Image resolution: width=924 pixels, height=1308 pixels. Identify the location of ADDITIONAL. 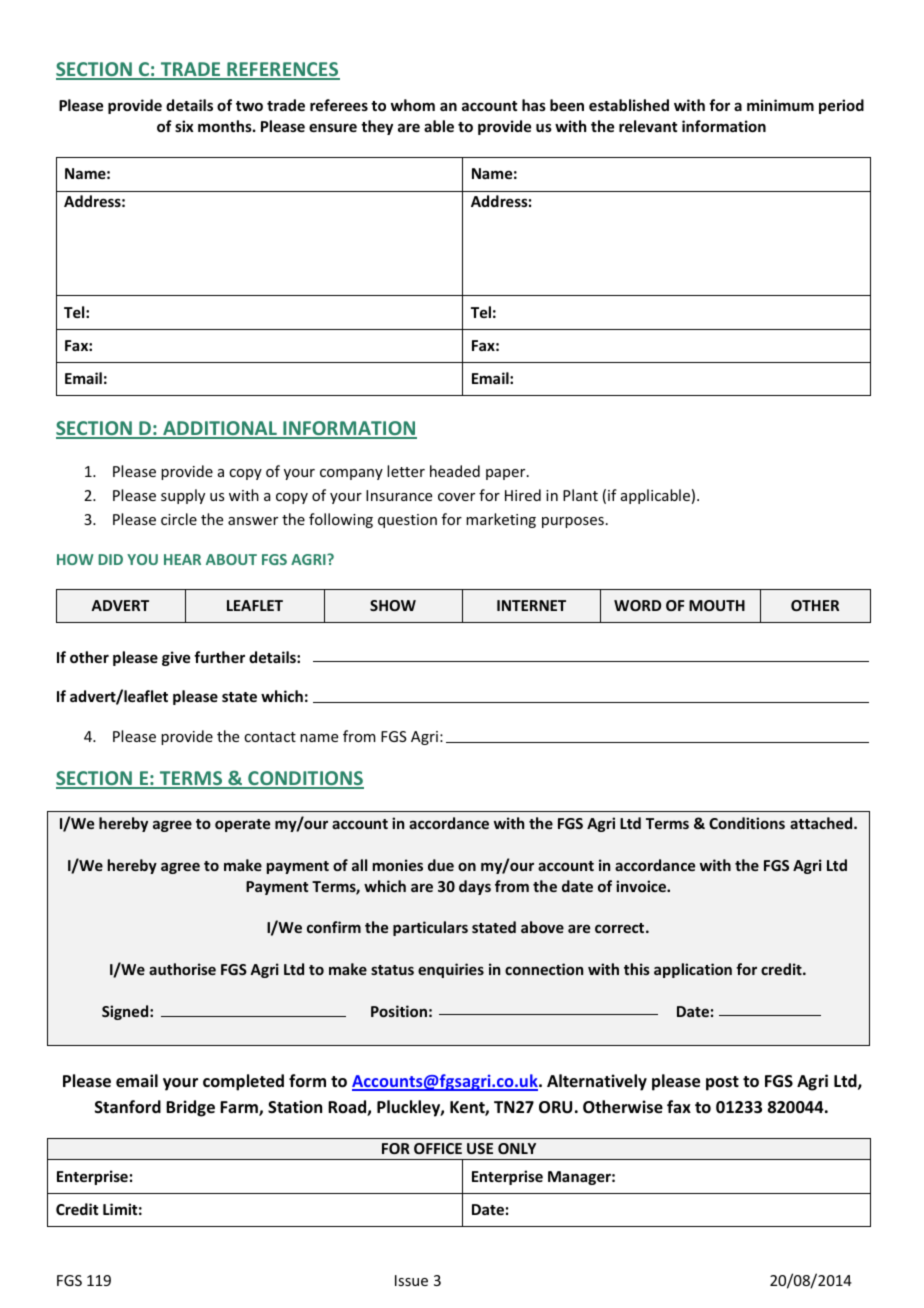
(220, 429).
